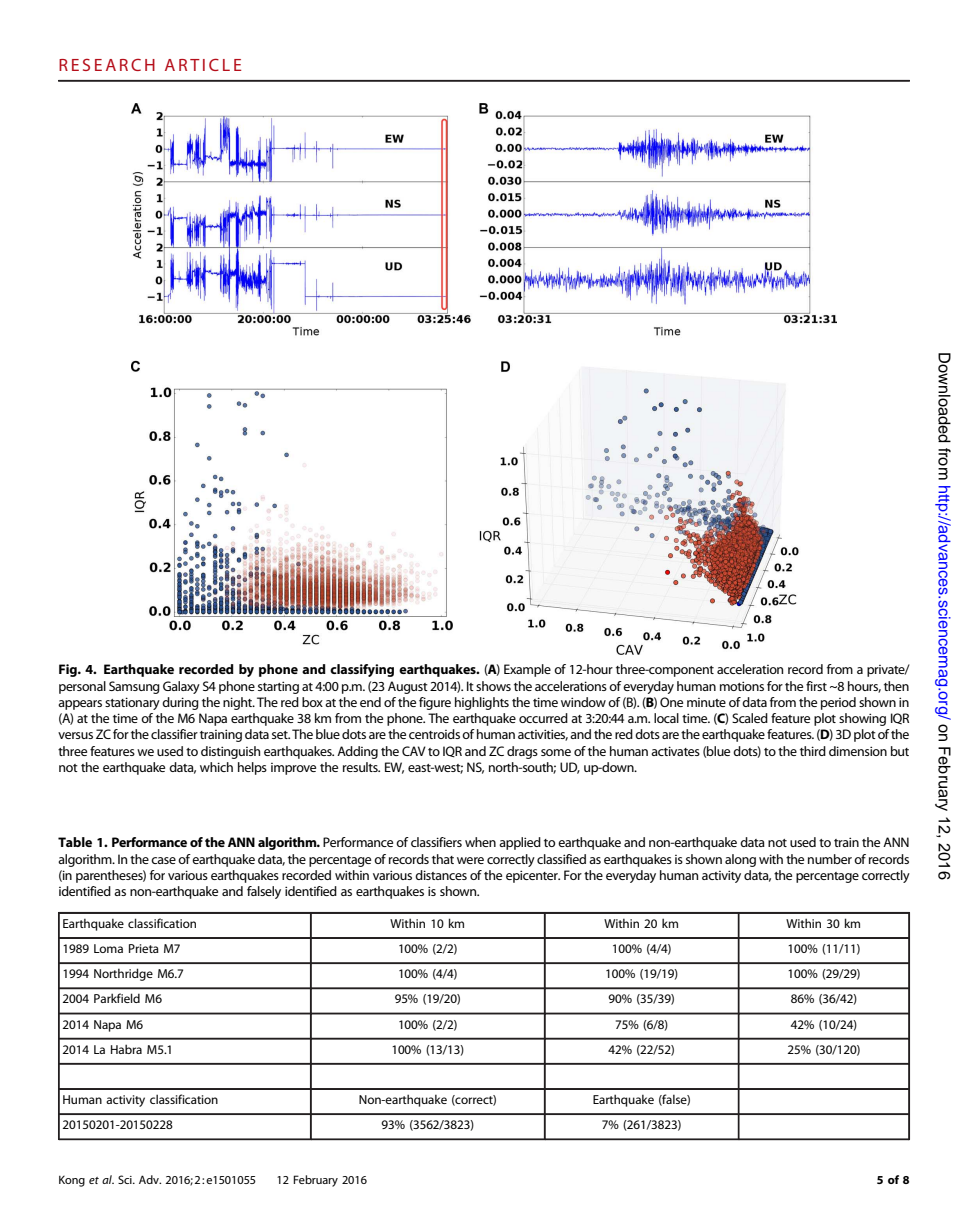  Describe the element at coordinates (830, 859) in the screenshot. I see `number` at that location.
